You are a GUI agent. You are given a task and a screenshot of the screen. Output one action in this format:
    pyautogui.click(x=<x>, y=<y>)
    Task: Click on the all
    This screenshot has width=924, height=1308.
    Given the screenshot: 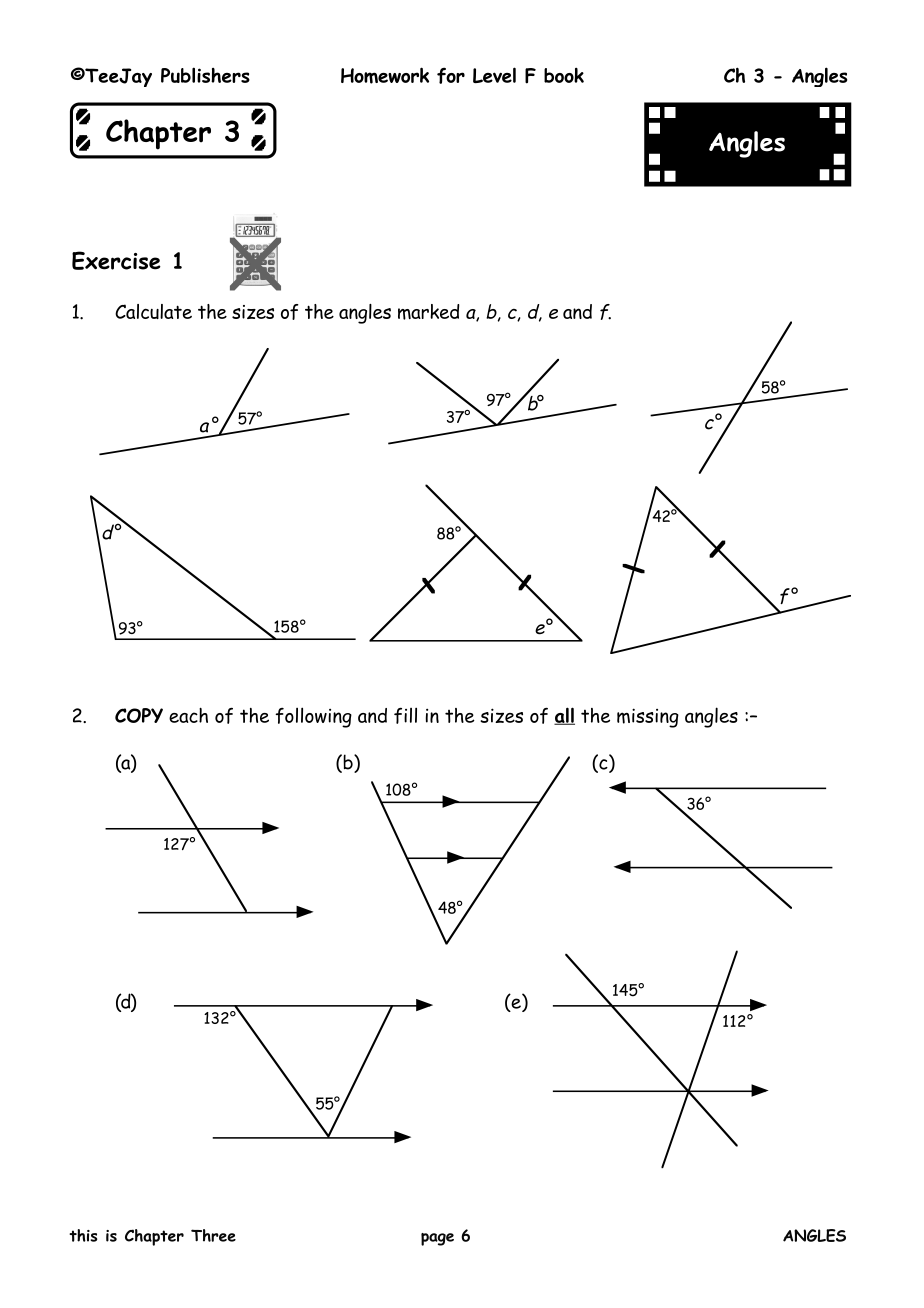 What is the action you would take?
    pyautogui.click(x=564, y=716)
